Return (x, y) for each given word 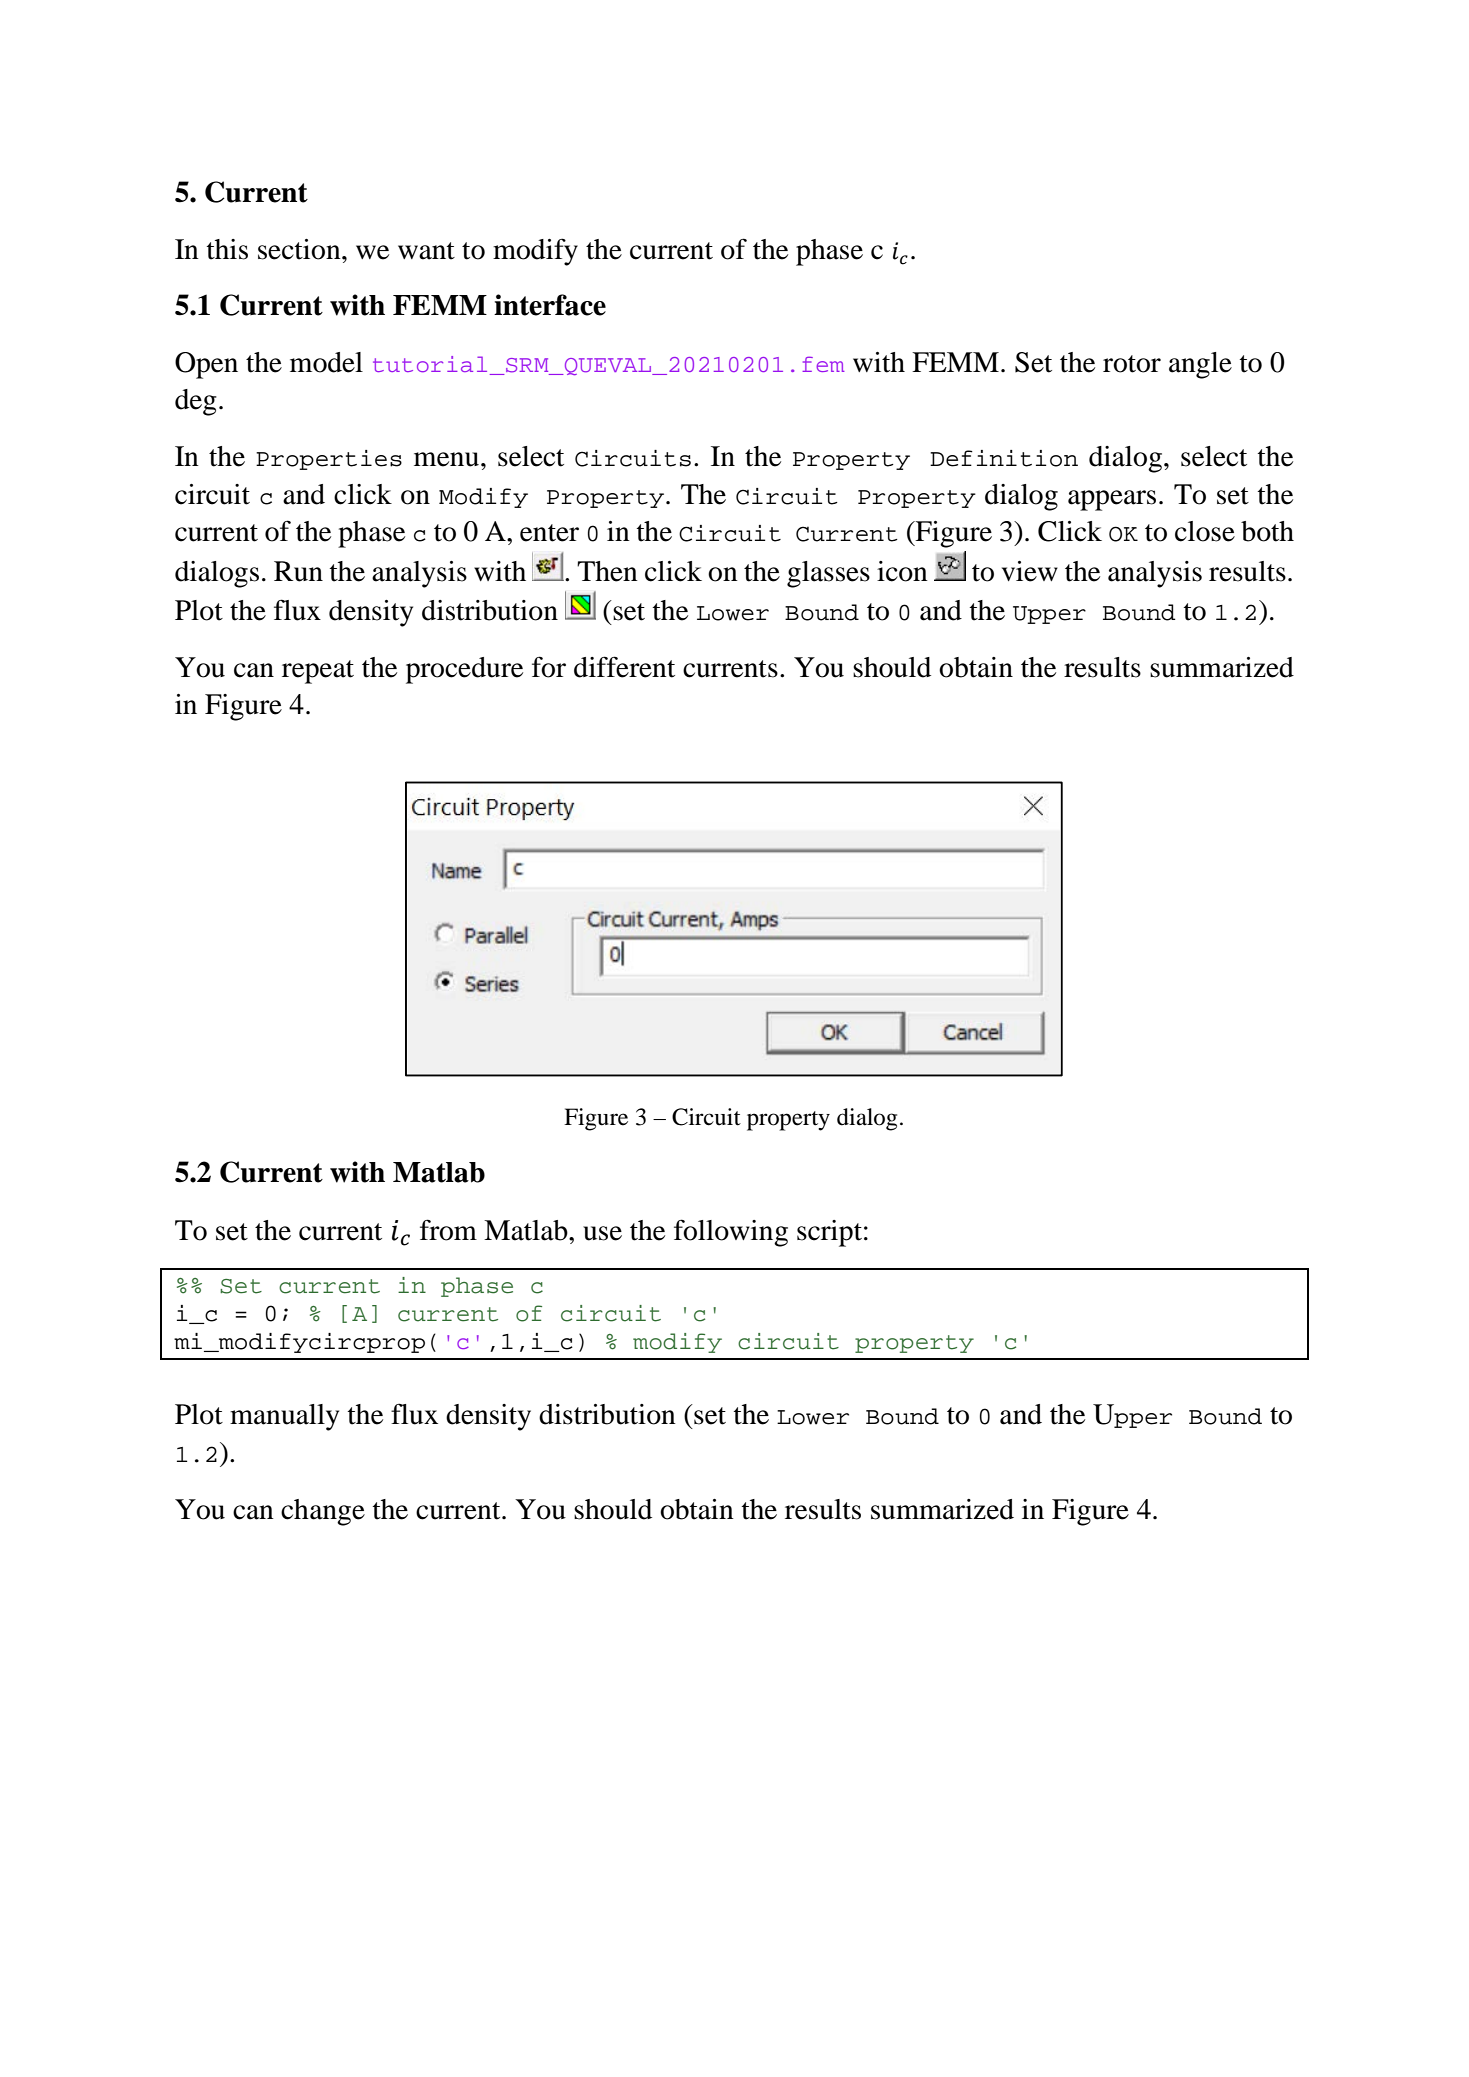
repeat (318, 672)
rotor (1132, 364)
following (731, 1233)
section (300, 249)
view (1030, 571)
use (602, 1233)
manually (284, 1417)
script (829, 1233)
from (448, 1230)
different (624, 667)
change (323, 1512)
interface (550, 305)
